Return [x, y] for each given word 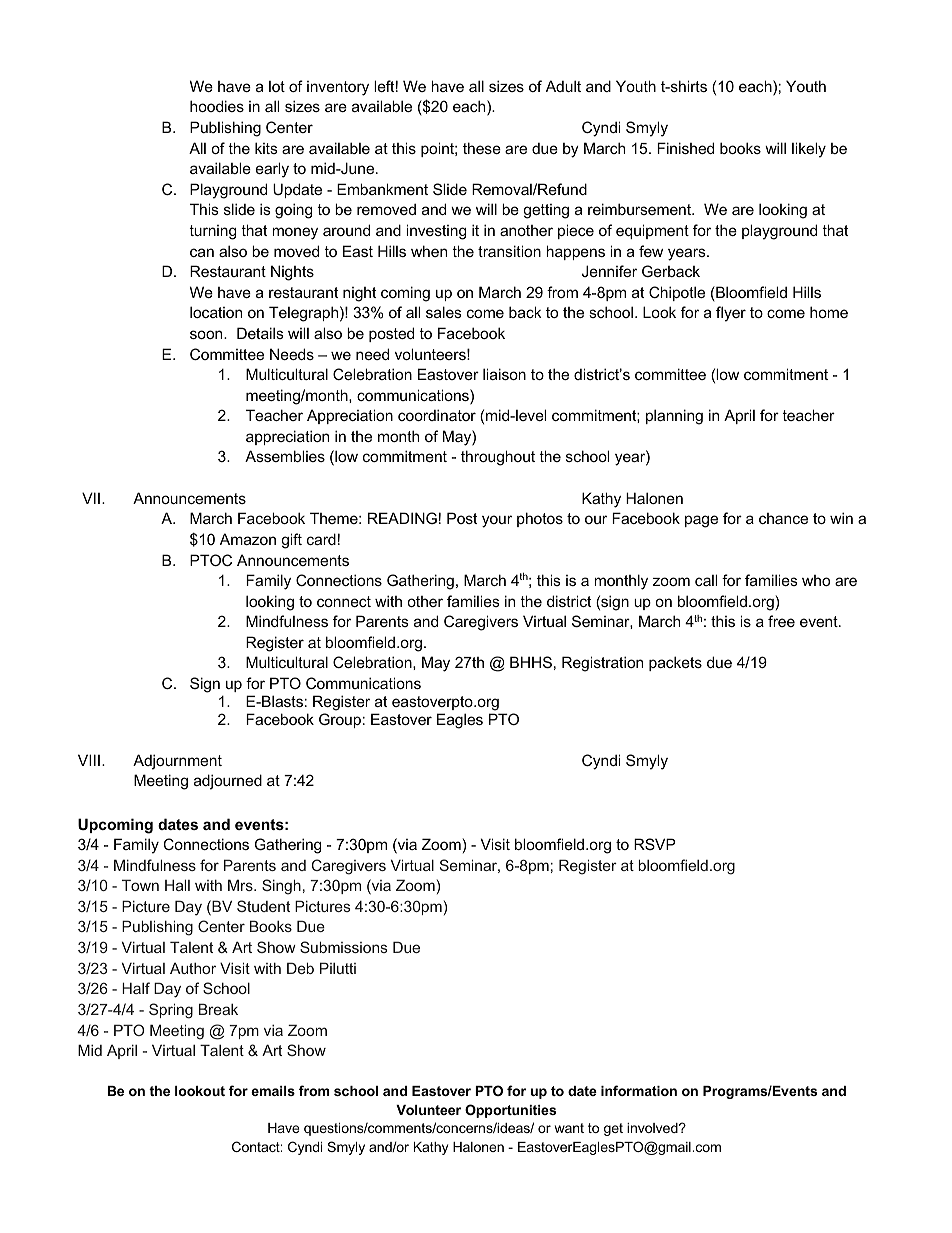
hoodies [217, 106]
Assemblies [285, 456]
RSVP [655, 844]
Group [340, 720]
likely [809, 150]
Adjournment [177, 762]
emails [273, 1091]
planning [674, 417]
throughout [498, 458]
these [482, 148]
